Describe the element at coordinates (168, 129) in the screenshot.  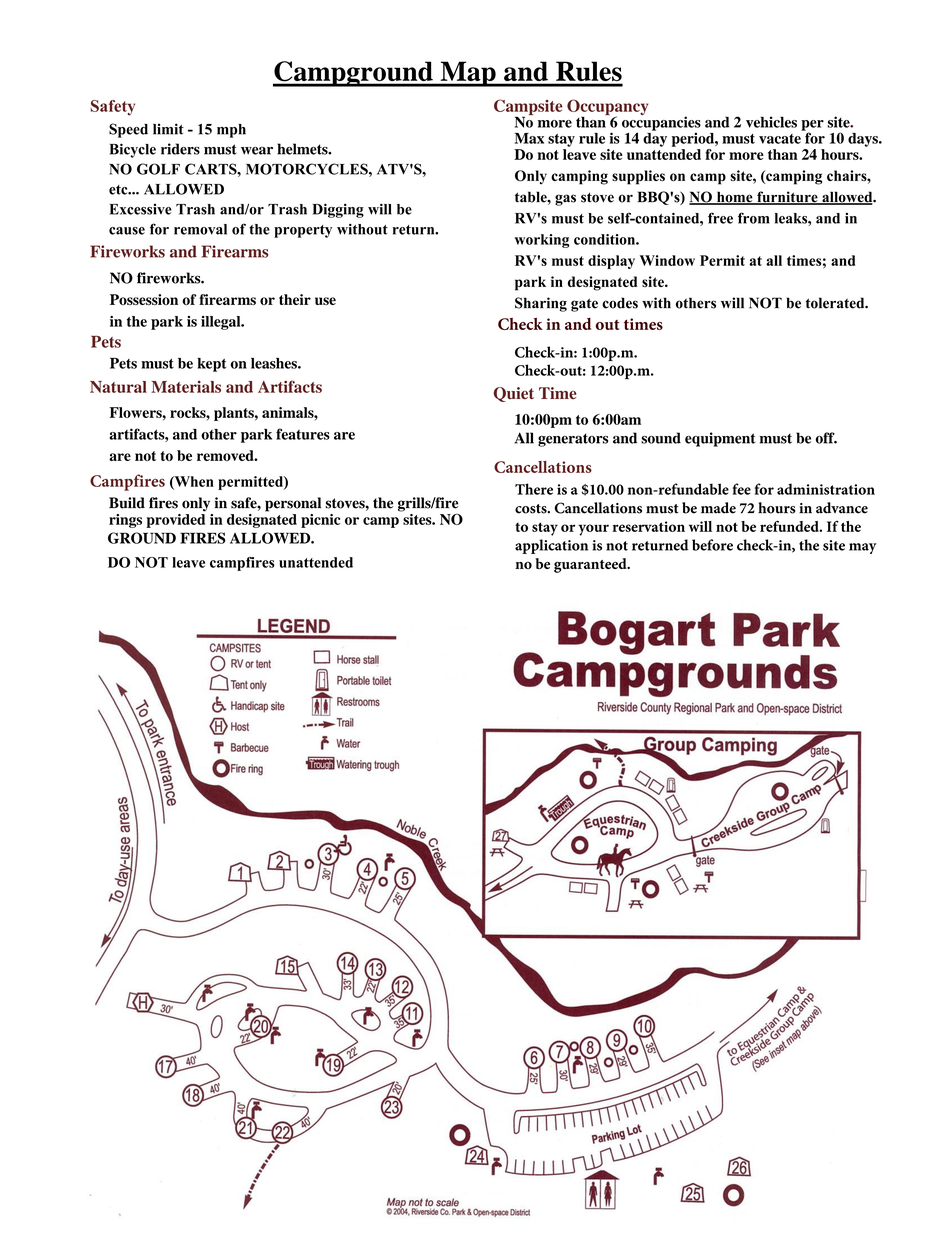
I see `limit` at that location.
